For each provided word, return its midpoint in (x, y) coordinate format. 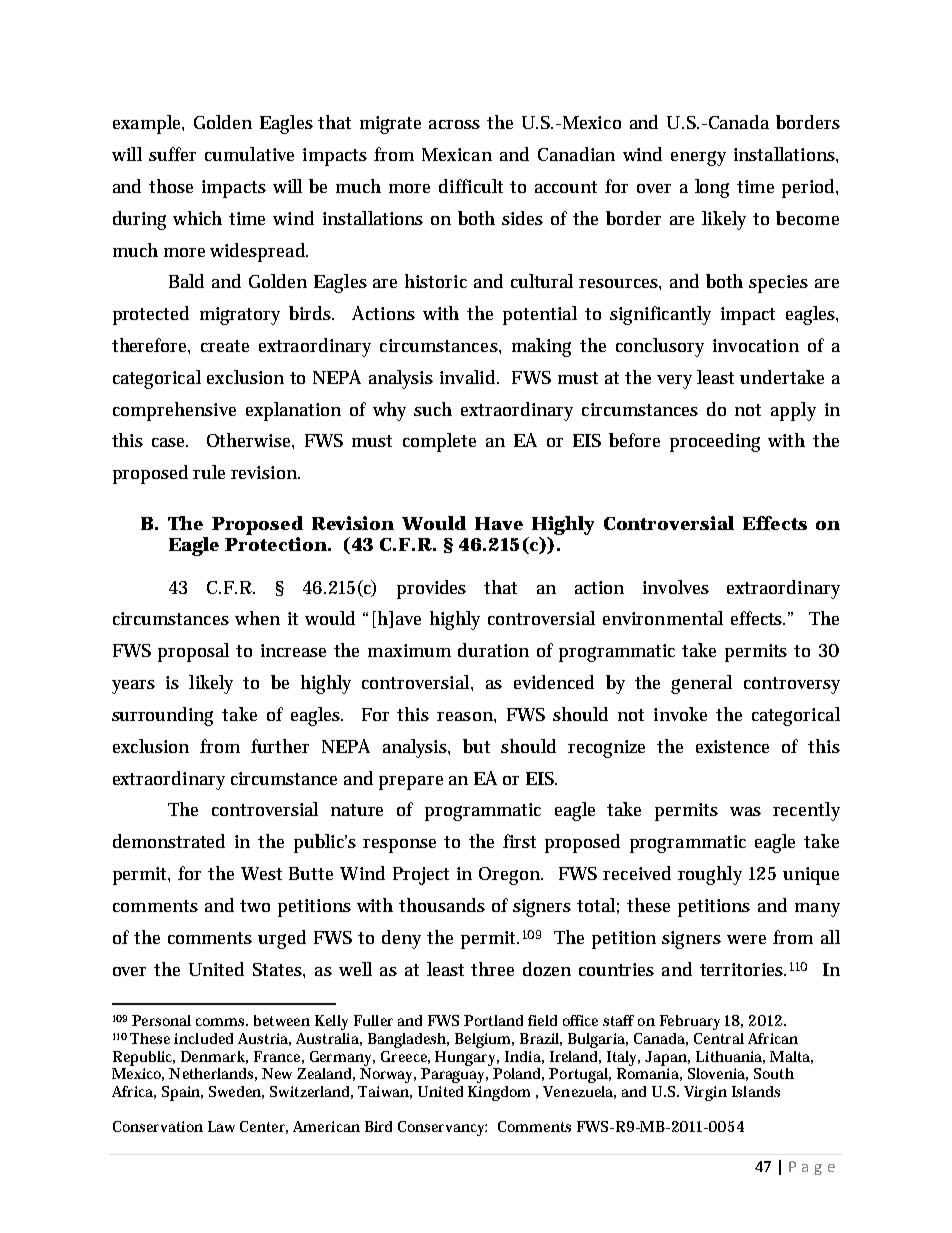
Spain (182, 1093)
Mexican (457, 154)
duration (493, 650)
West (261, 873)
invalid (469, 377)
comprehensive (174, 411)
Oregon (511, 876)
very (674, 382)
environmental (663, 618)
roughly (710, 875)
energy (698, 158)
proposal (193, 652)
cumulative (249, 154)
